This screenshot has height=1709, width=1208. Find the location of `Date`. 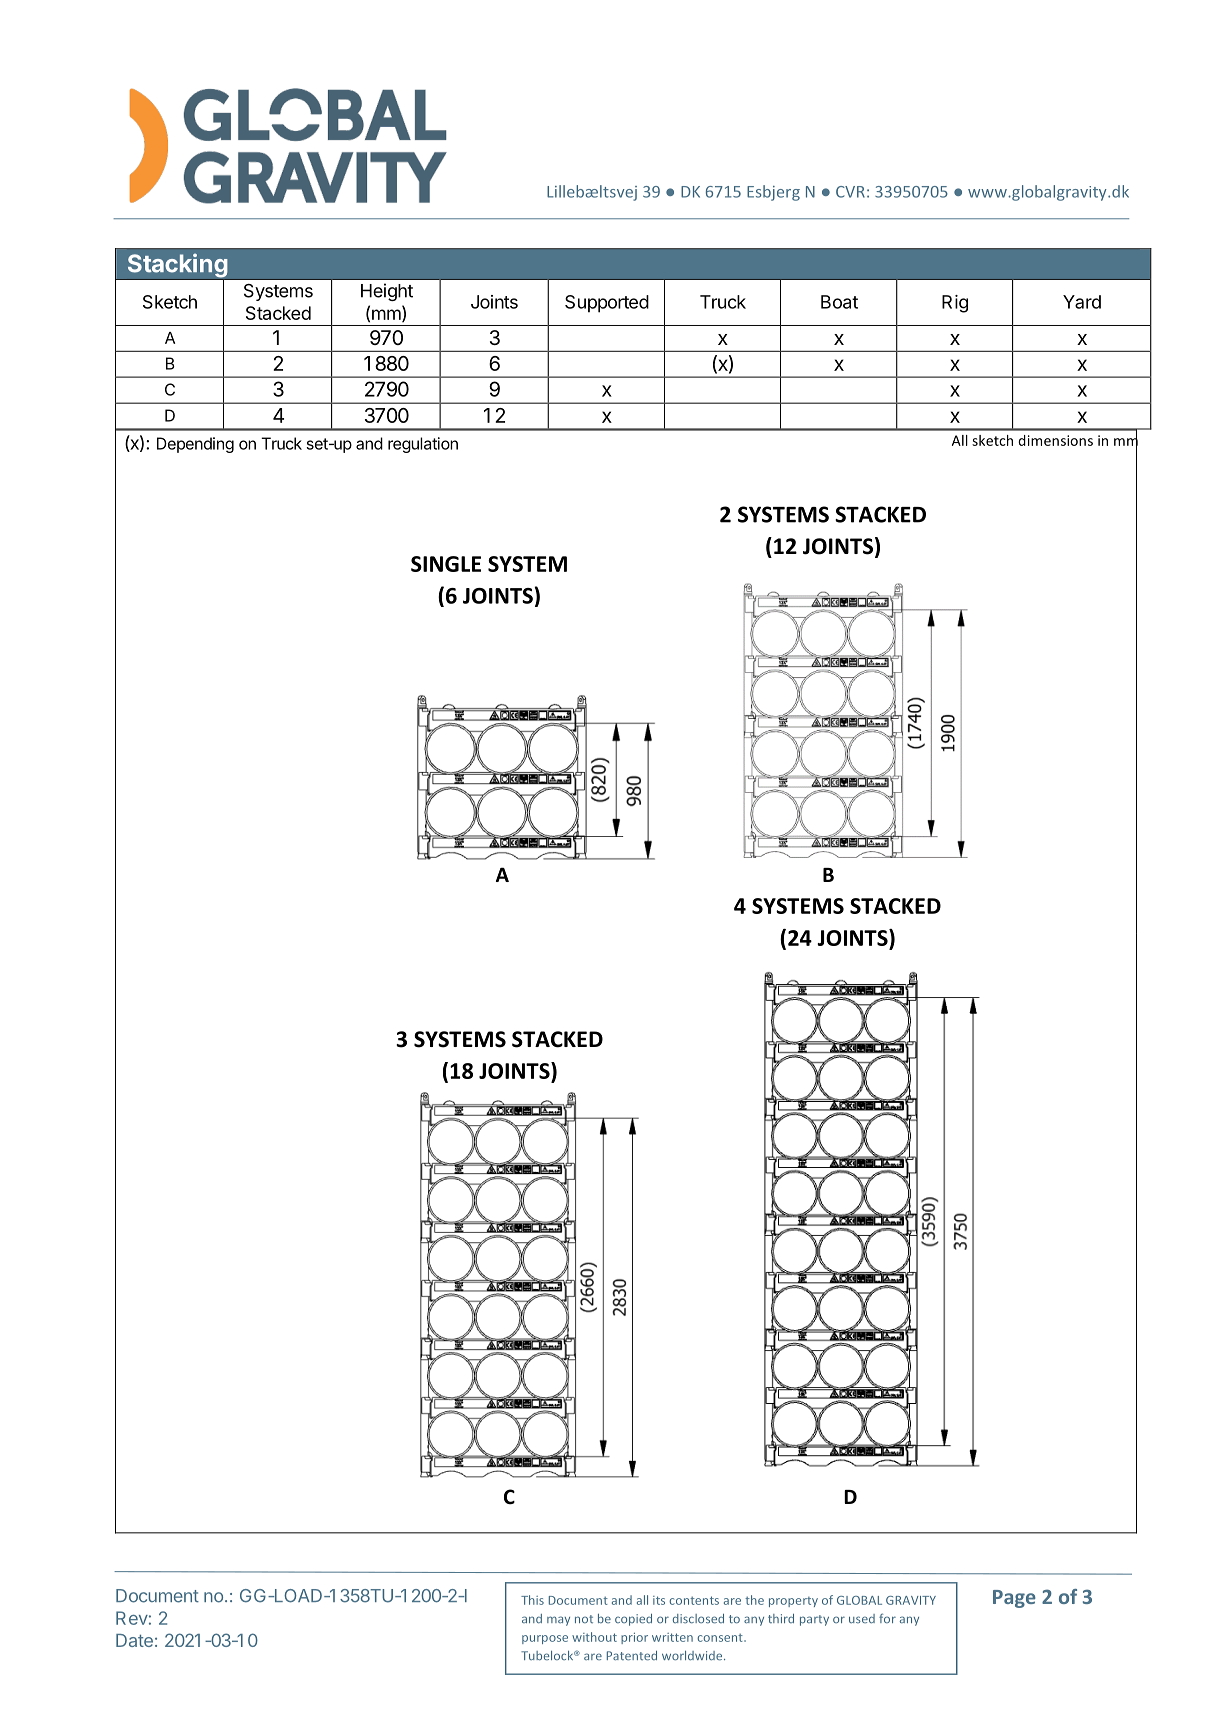

Date is located at coordinates (134, 1640).
